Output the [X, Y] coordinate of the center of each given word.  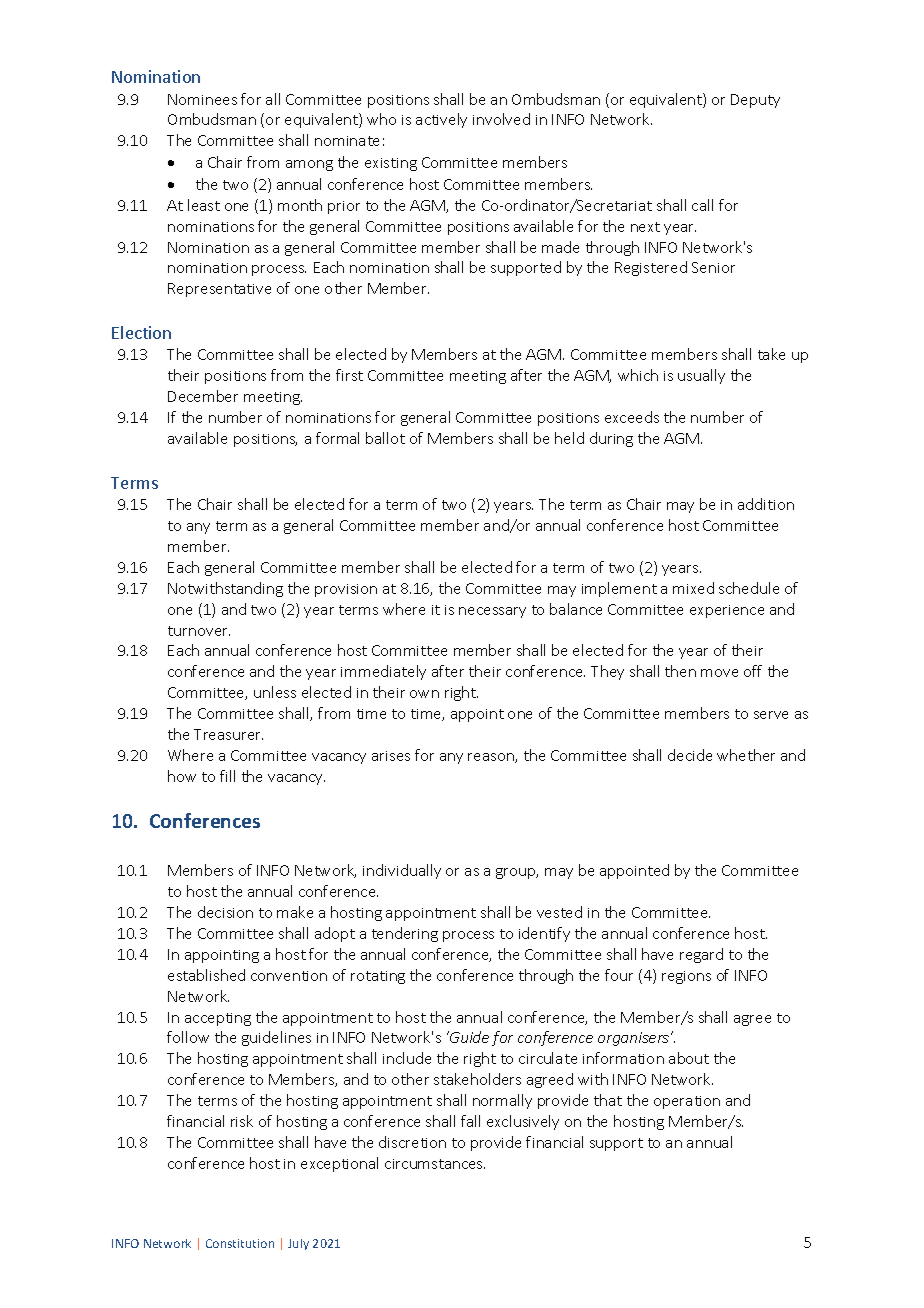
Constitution [240, 1243]
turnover [199, 631]
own [424, 694]
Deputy [755, 101]
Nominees [202, 99]
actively [441, 120]
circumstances [435, 1164]
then [680, 671]
